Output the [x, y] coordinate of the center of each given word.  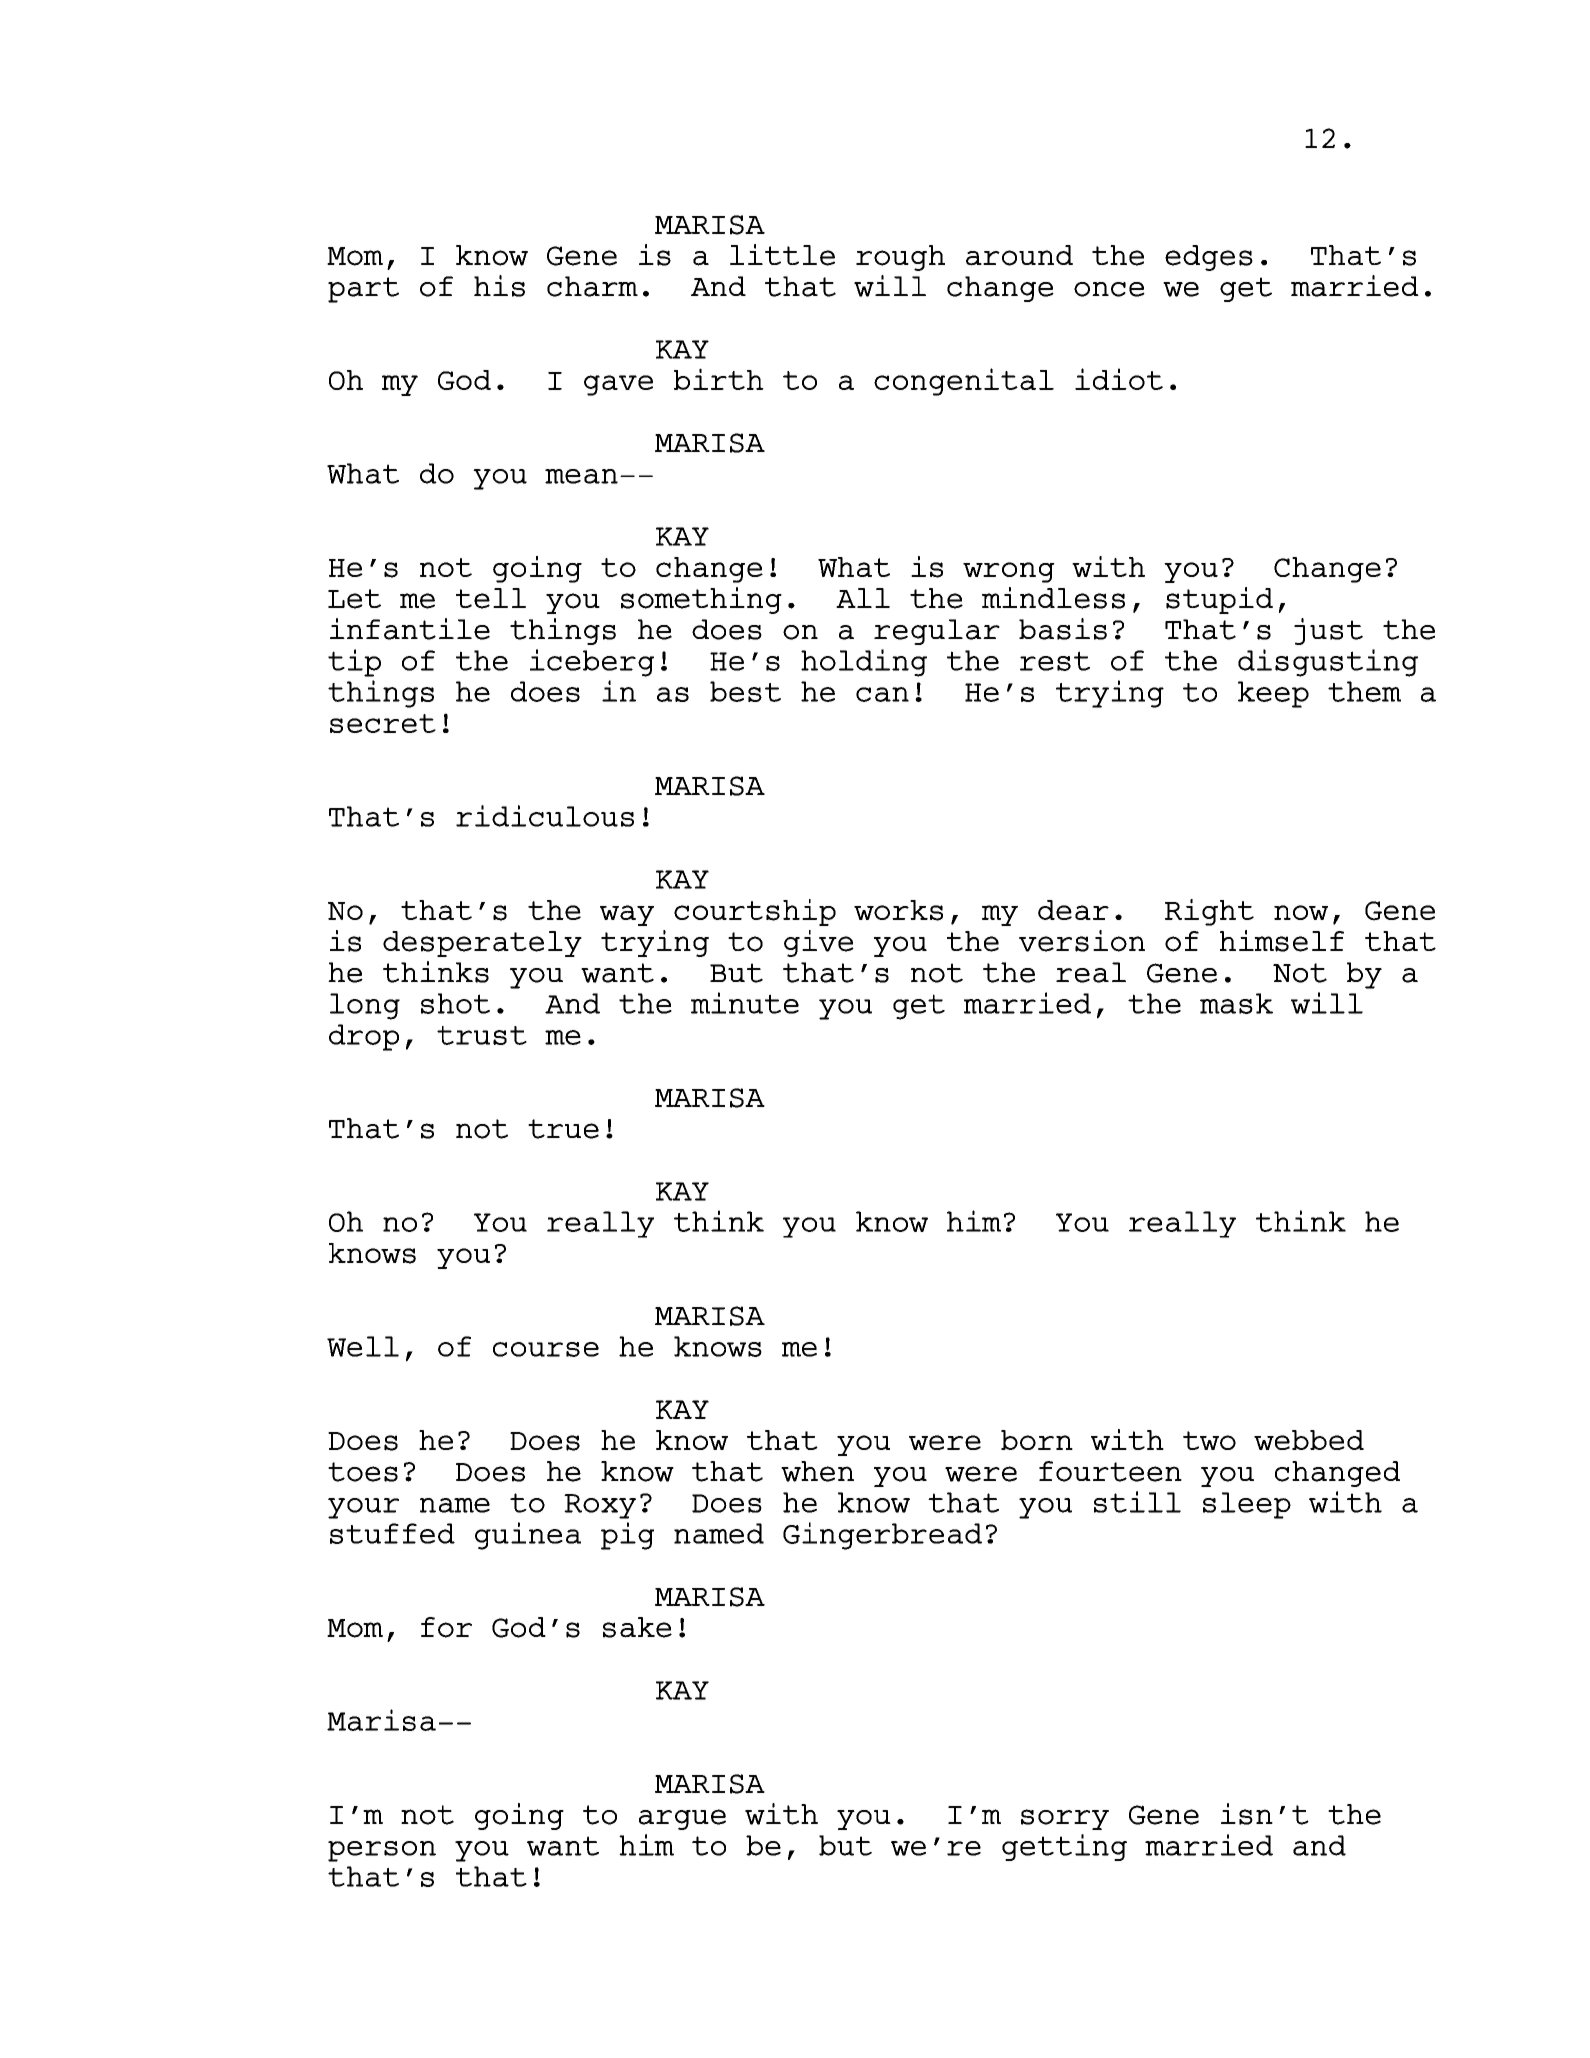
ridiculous [545, 816]
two [1209, 1440]
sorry [1065, 1819]
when [817, 1471]
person [382, 1851]
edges [1209, 258]
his [499, 286]
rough [900, 258]
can [882, 694]
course [546, 1349]
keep [1273, 694]
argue [682, 1819]
